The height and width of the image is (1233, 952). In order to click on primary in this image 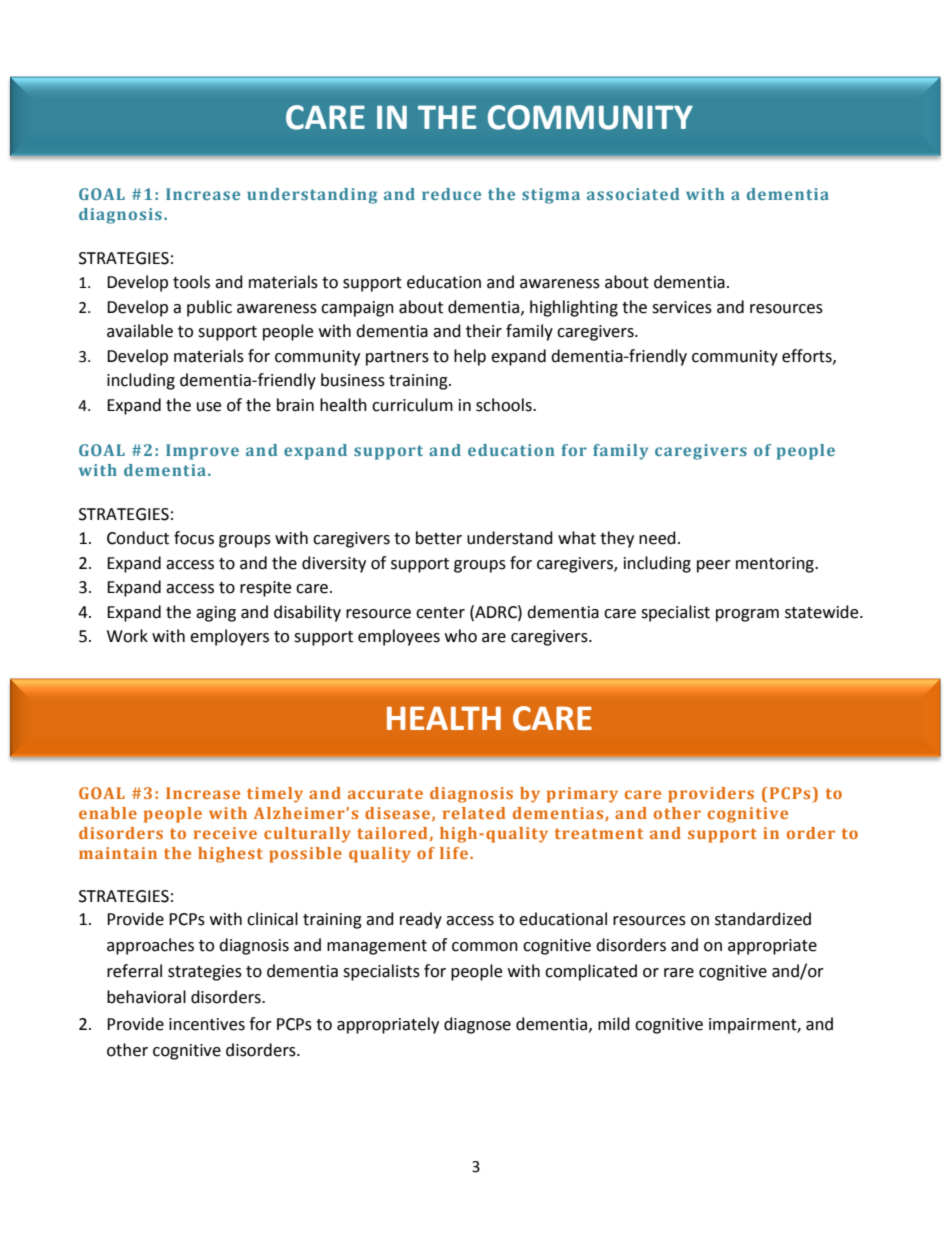, I will do `click(582, 795)`.
